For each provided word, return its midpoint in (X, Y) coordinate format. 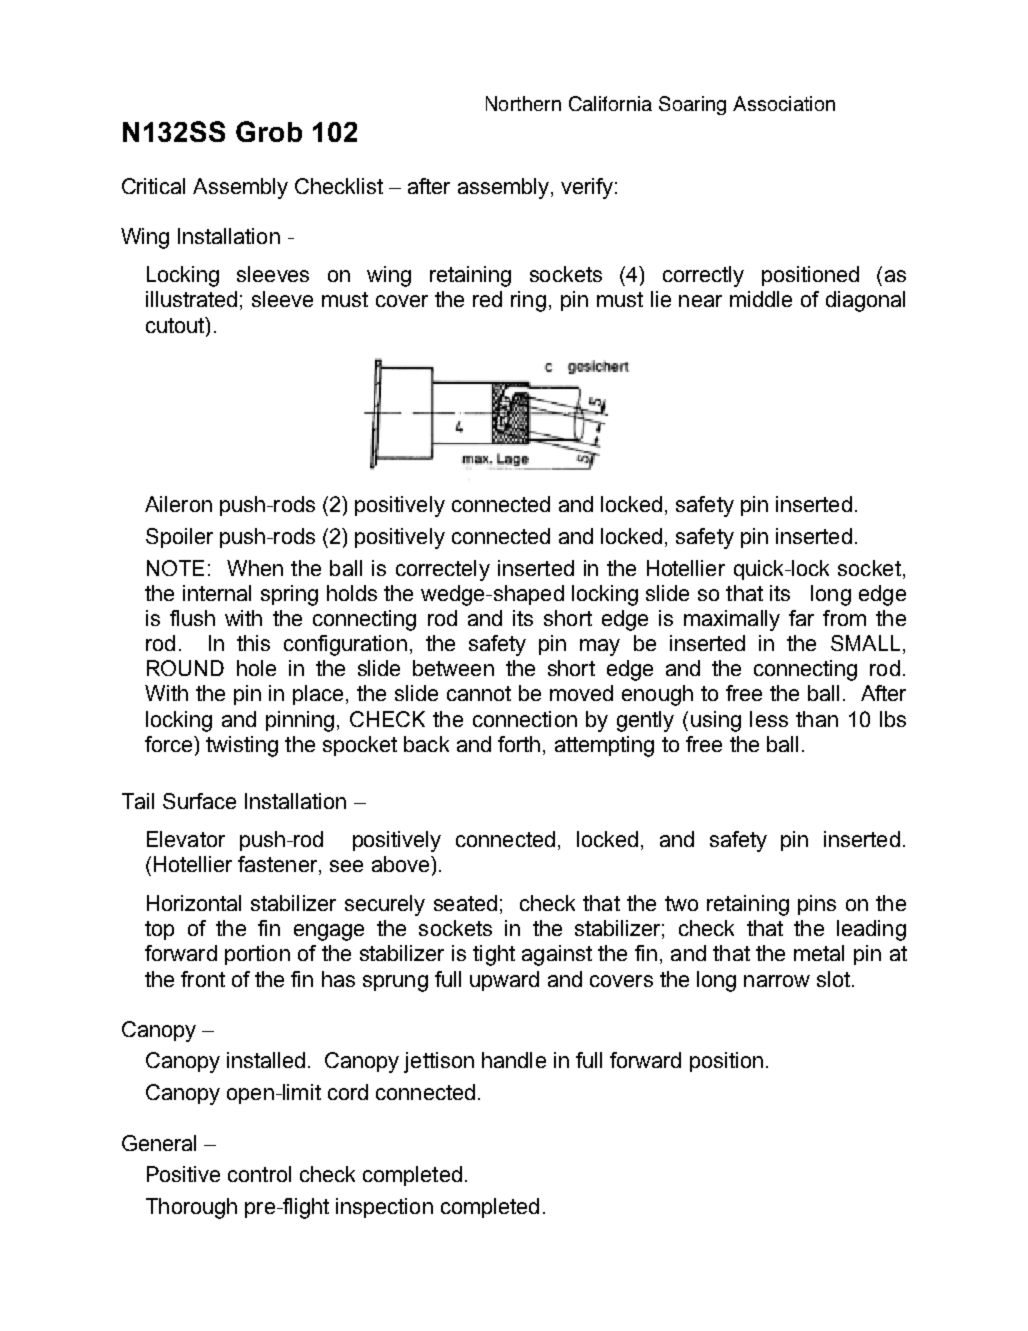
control (259, 1174)
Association (784, 103)
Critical (153, 186)
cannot (479, 693)
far (801, 618)
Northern (523, 103)
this (253, 643)
